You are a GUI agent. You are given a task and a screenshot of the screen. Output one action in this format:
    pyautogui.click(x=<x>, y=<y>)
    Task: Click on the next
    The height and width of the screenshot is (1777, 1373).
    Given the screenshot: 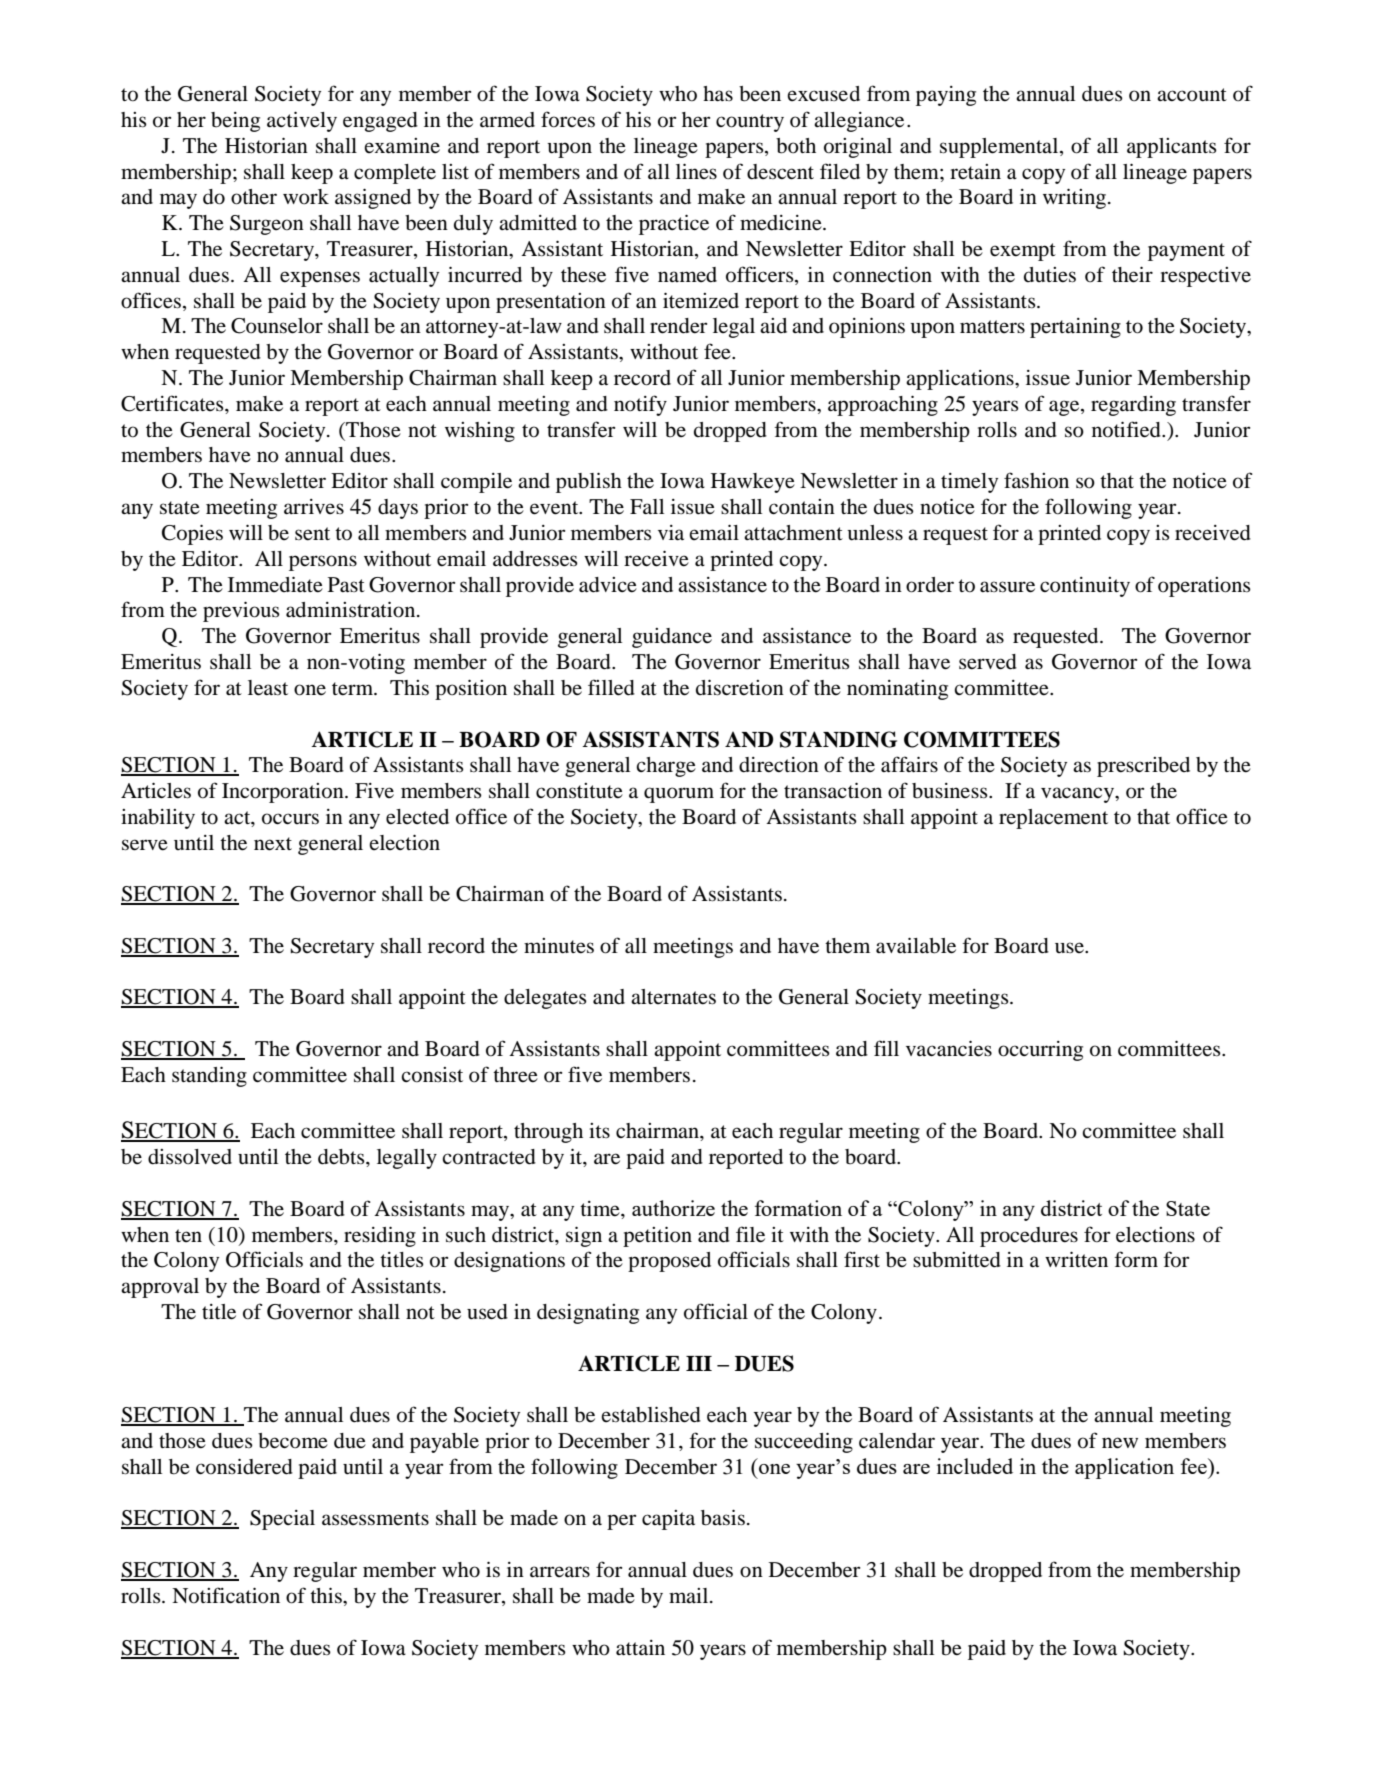 What is the action you would take?
    pyautogui.click(x=273, y=844)
